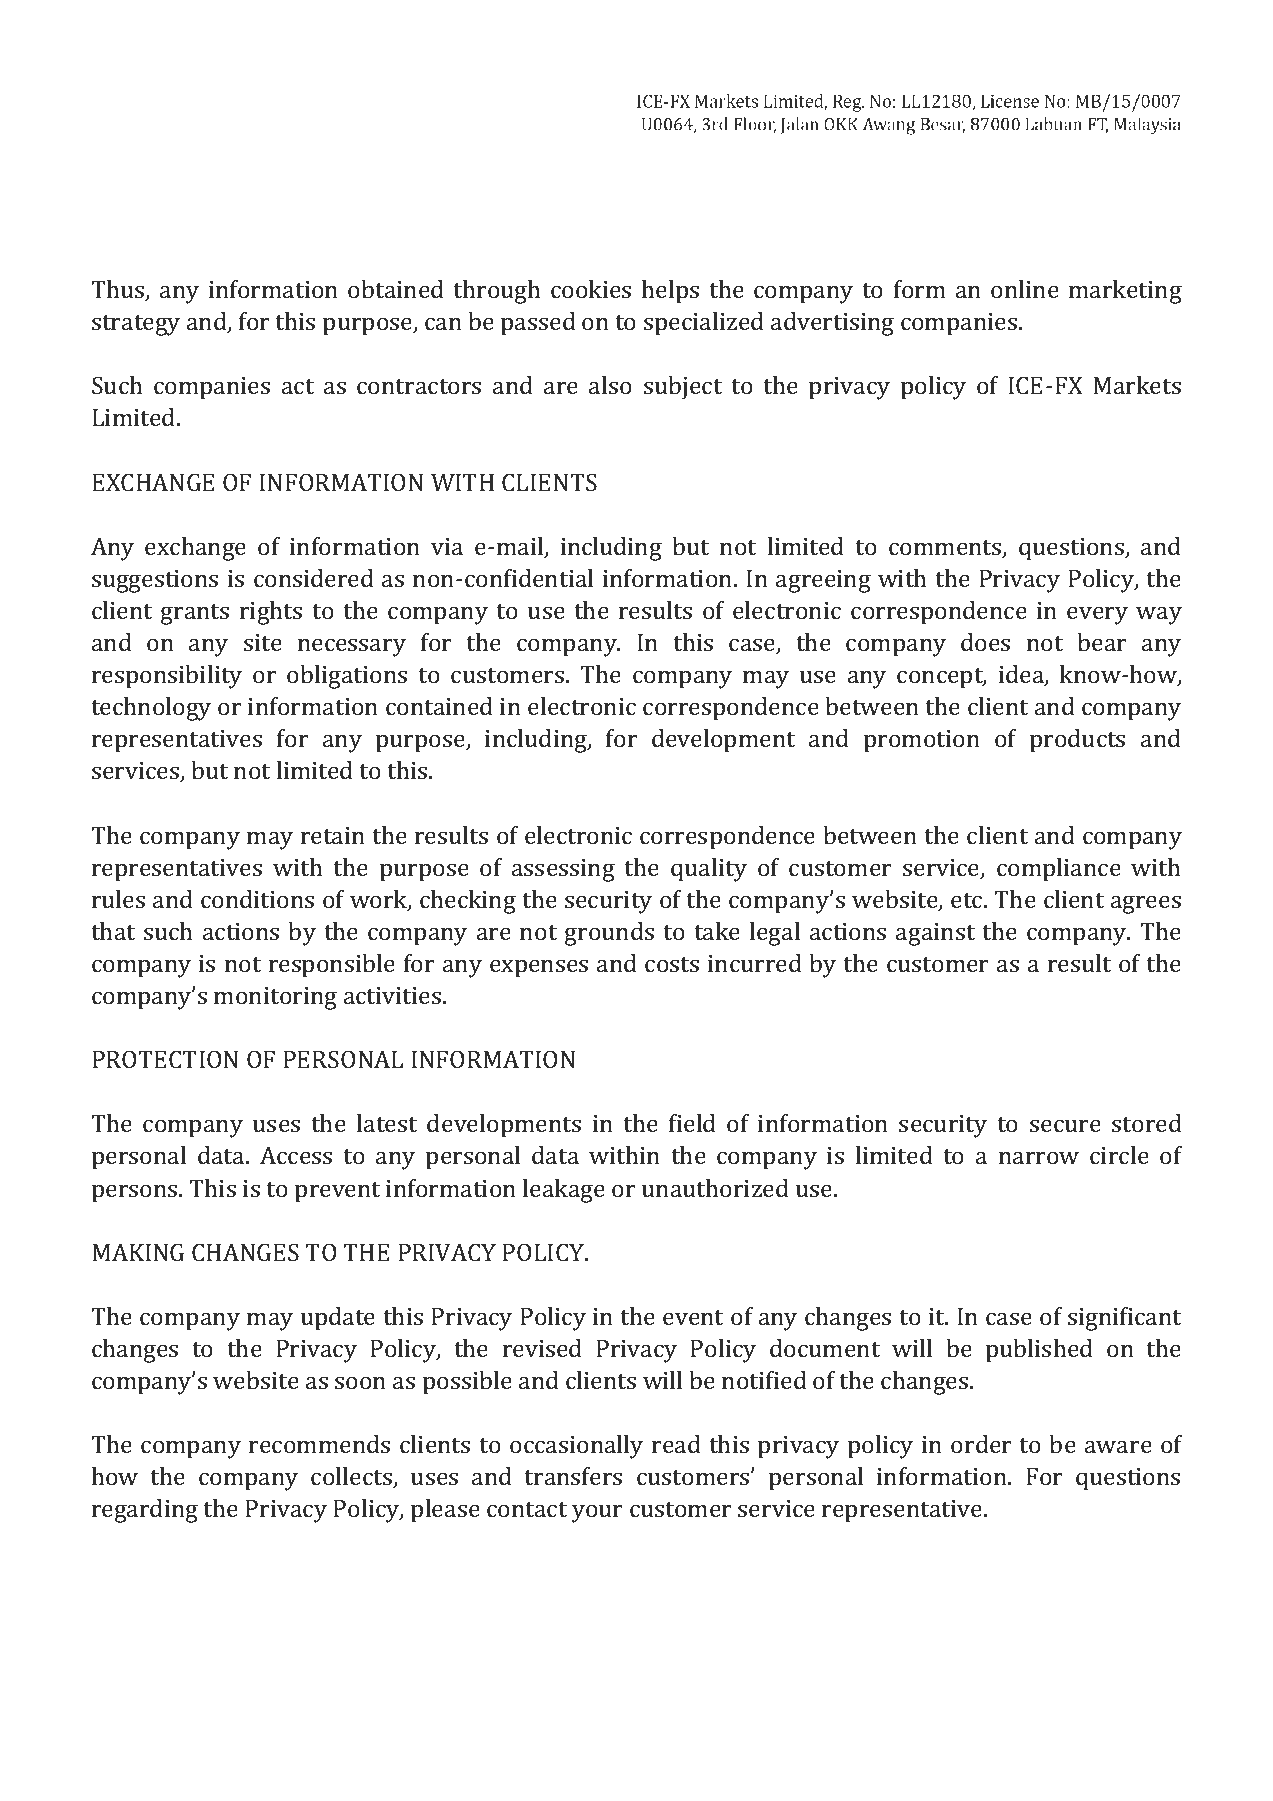 Image resolution: width=1273 pixels, height=1801 pixels. I want to click on order, so click(981, 1444).
